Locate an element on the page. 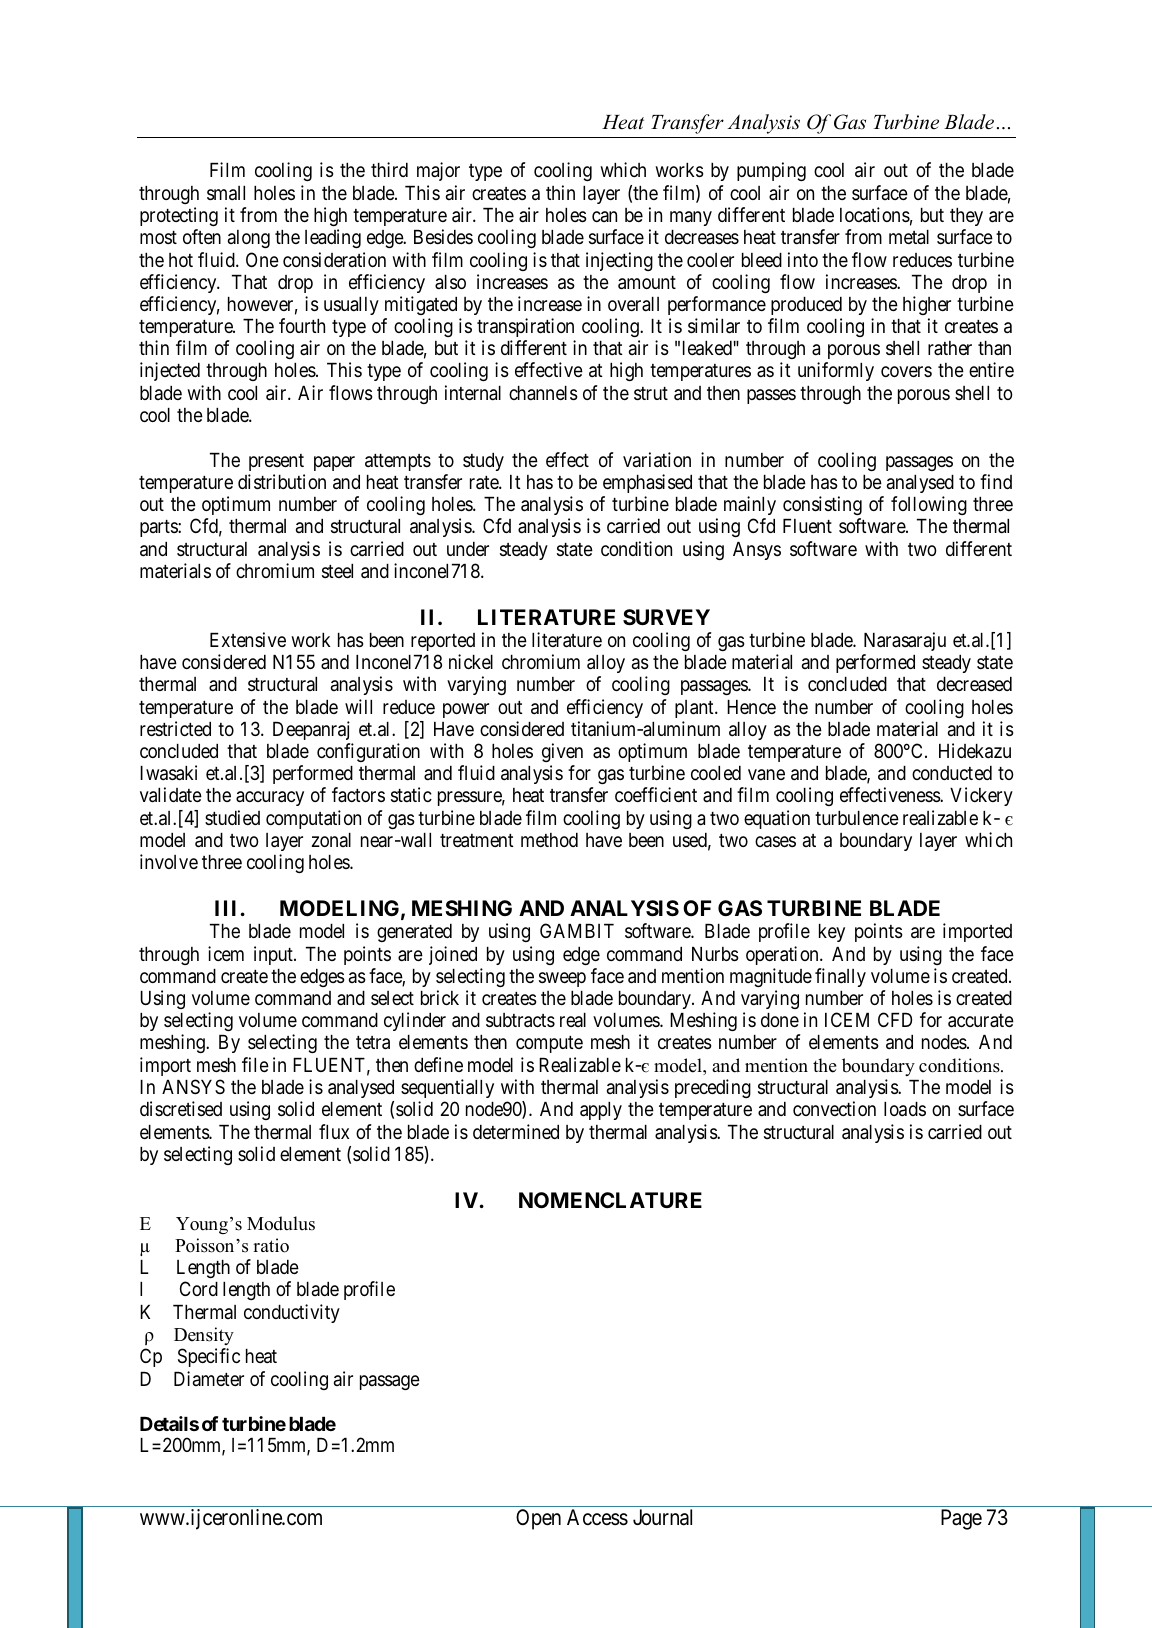 The width and height of the page is (1152, 1628). Diameter is located at coordinates (209, 1378).
